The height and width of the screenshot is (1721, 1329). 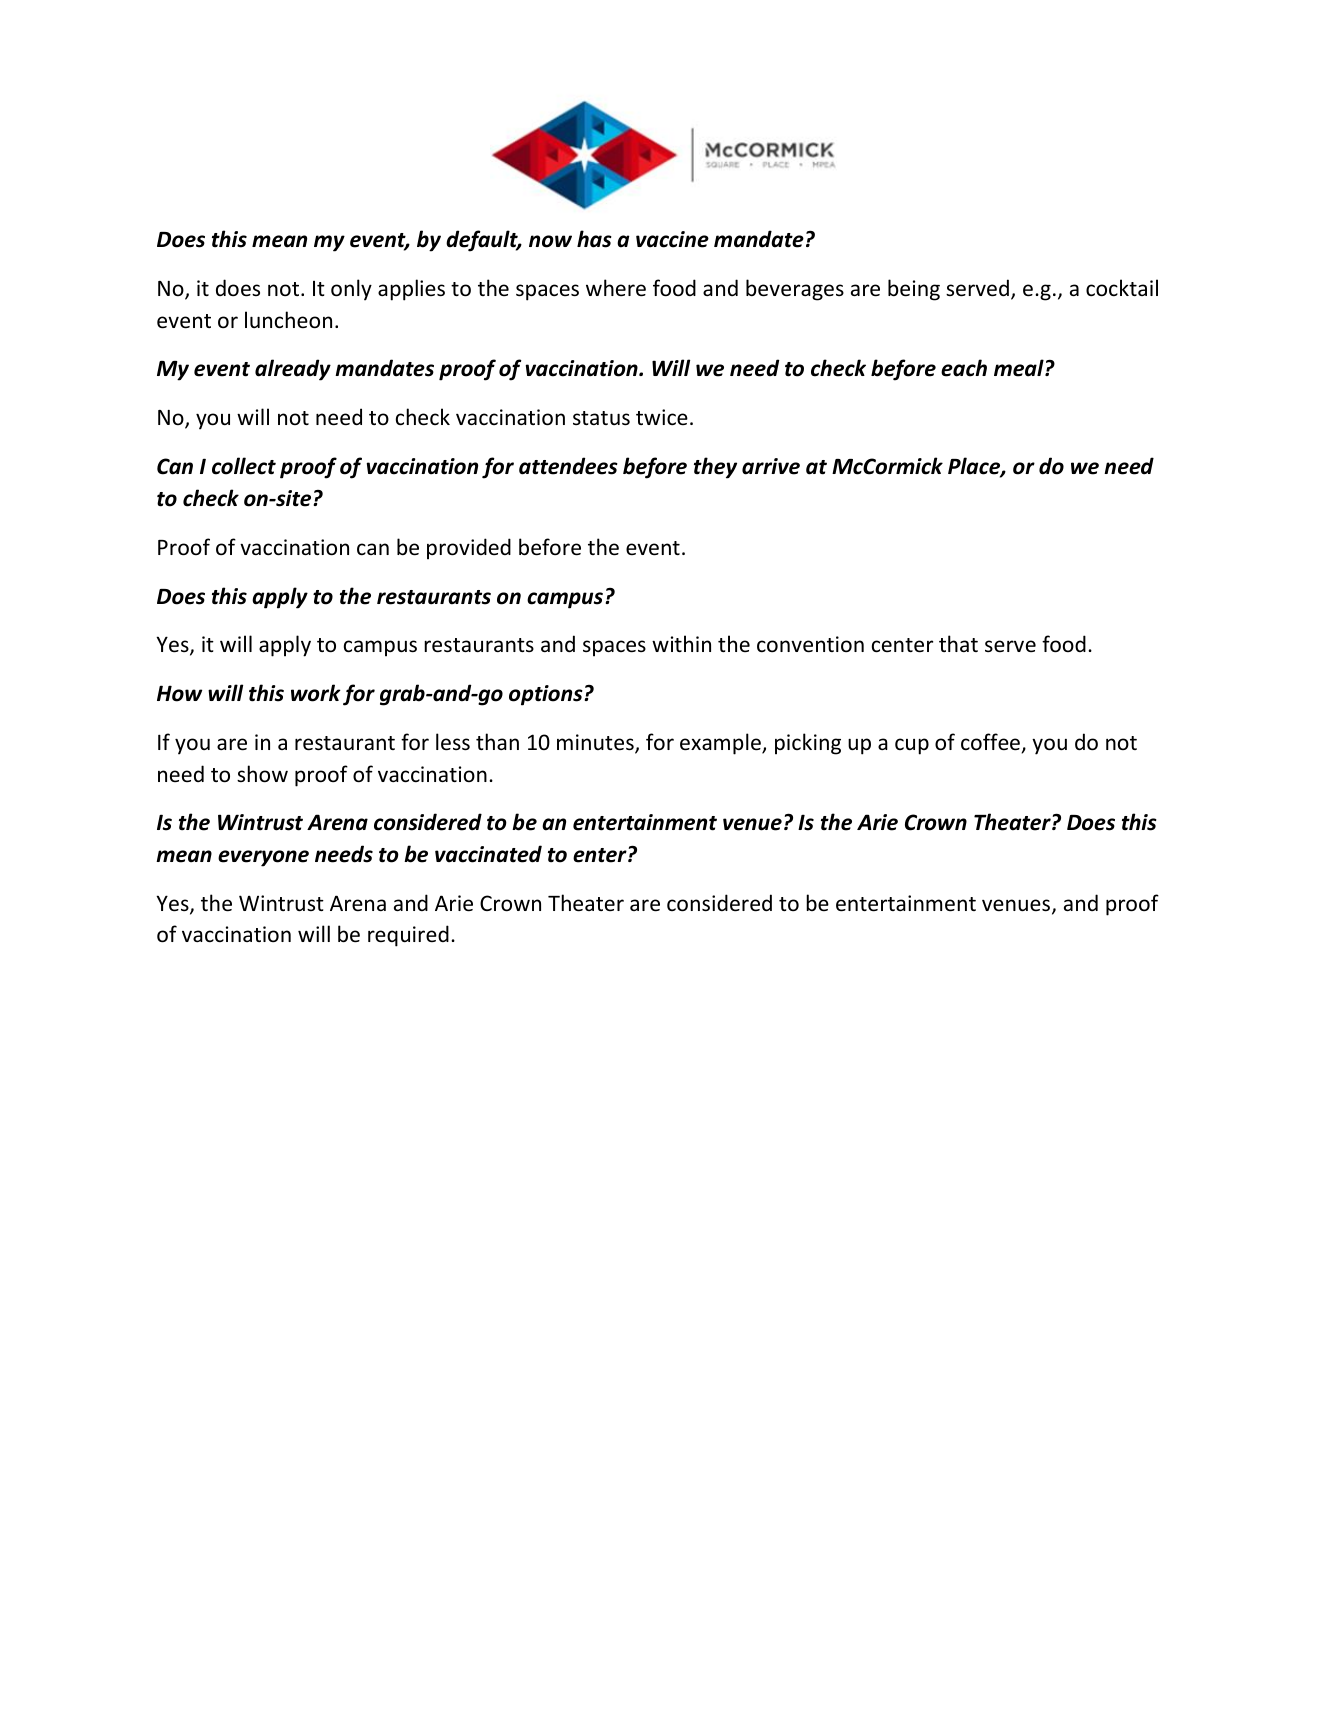 What do you see at coordinates (662, 417) in the screenshot?
I see `twice` at bounding box center [662, 417].
